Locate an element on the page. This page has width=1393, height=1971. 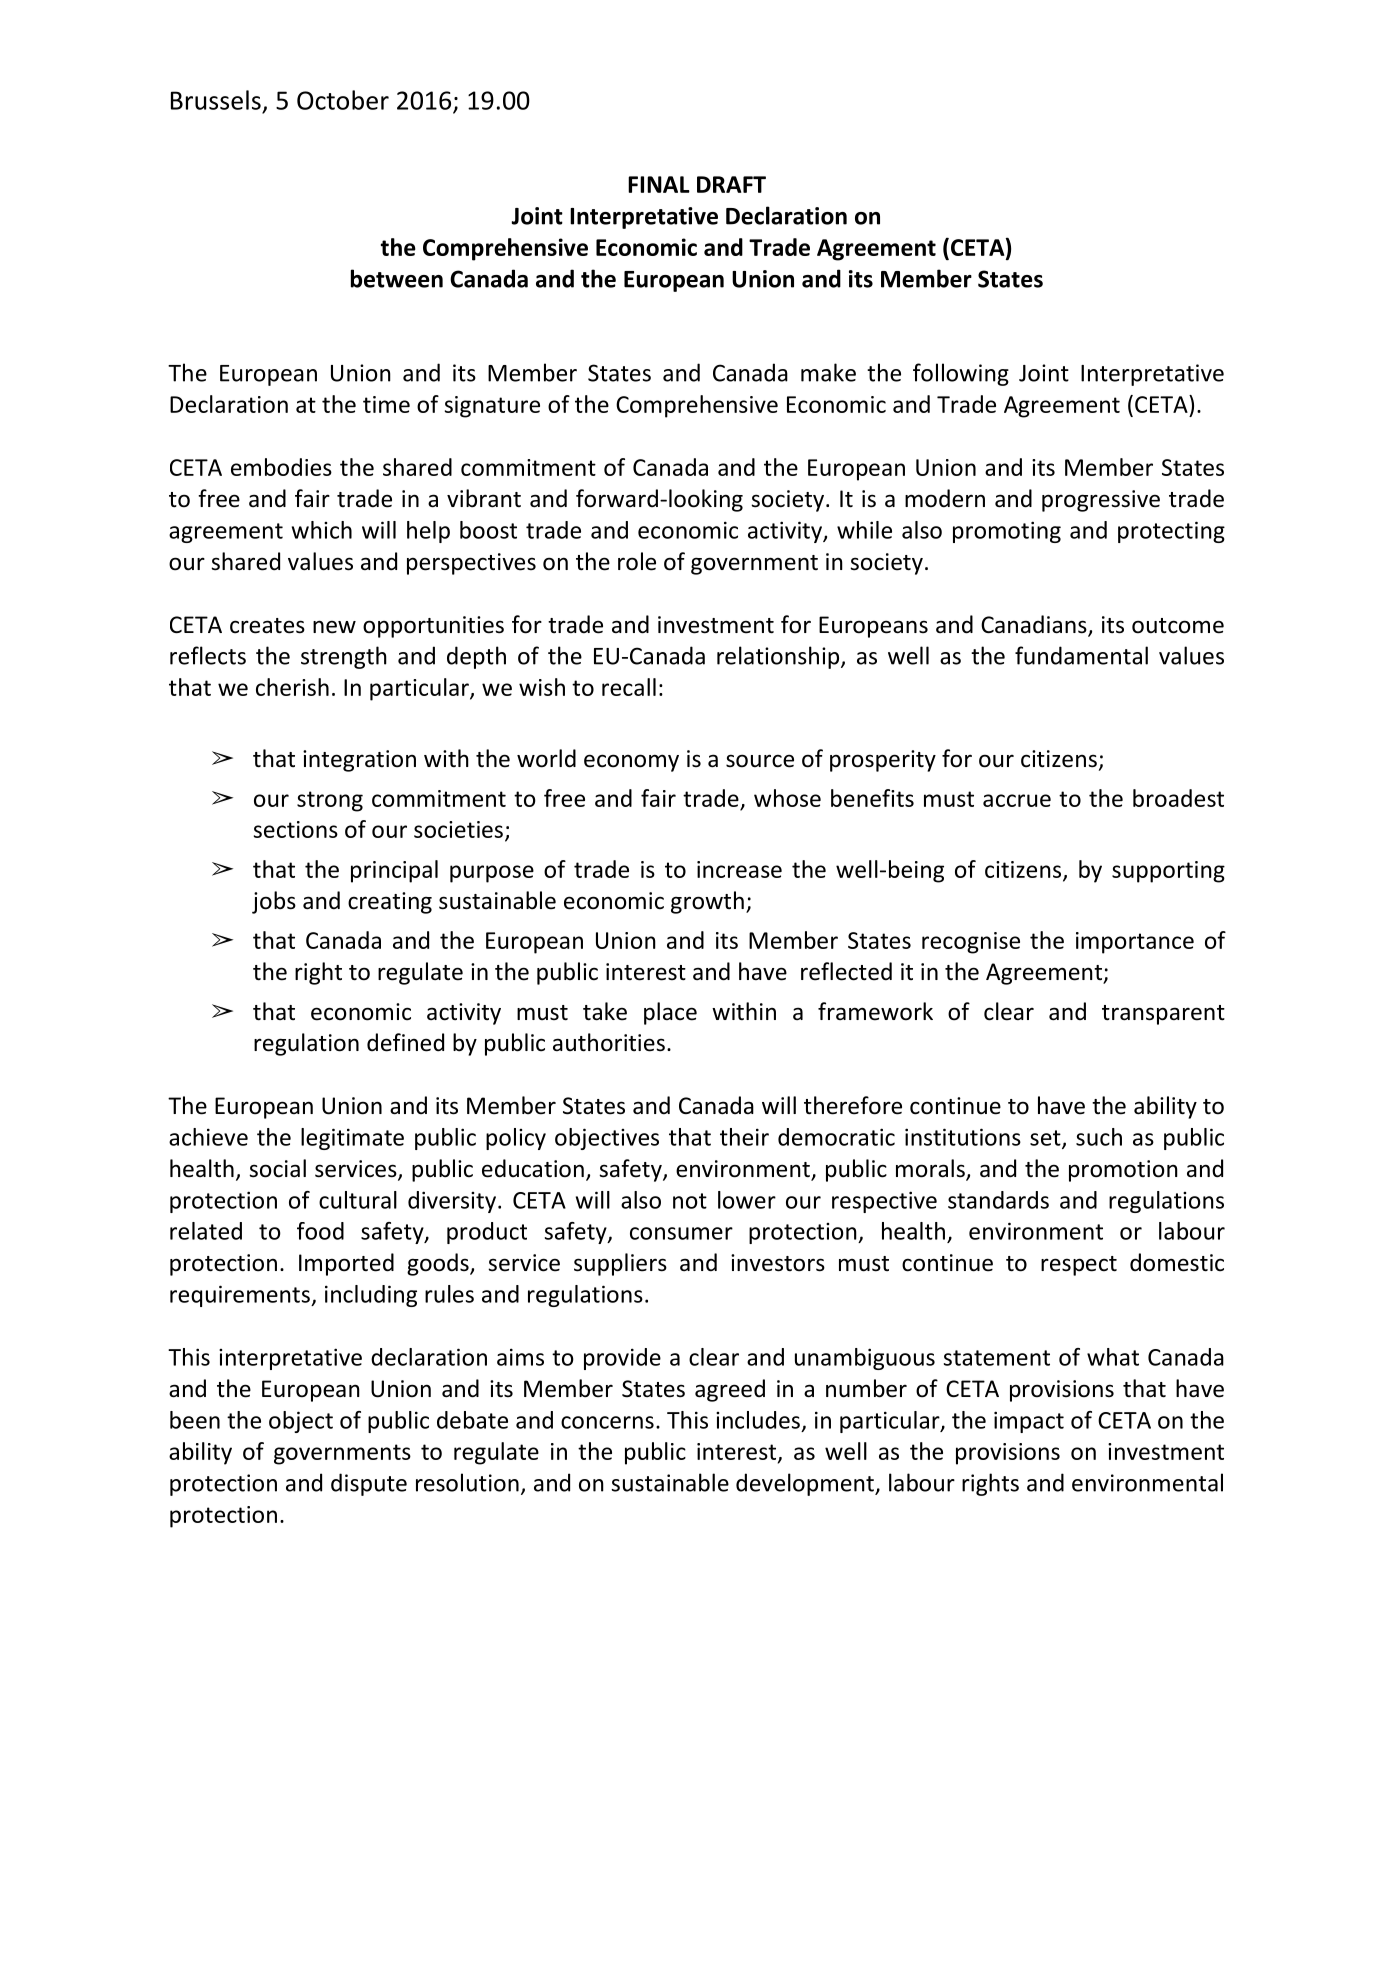
dispute is located at coordinates (369, 1484).
